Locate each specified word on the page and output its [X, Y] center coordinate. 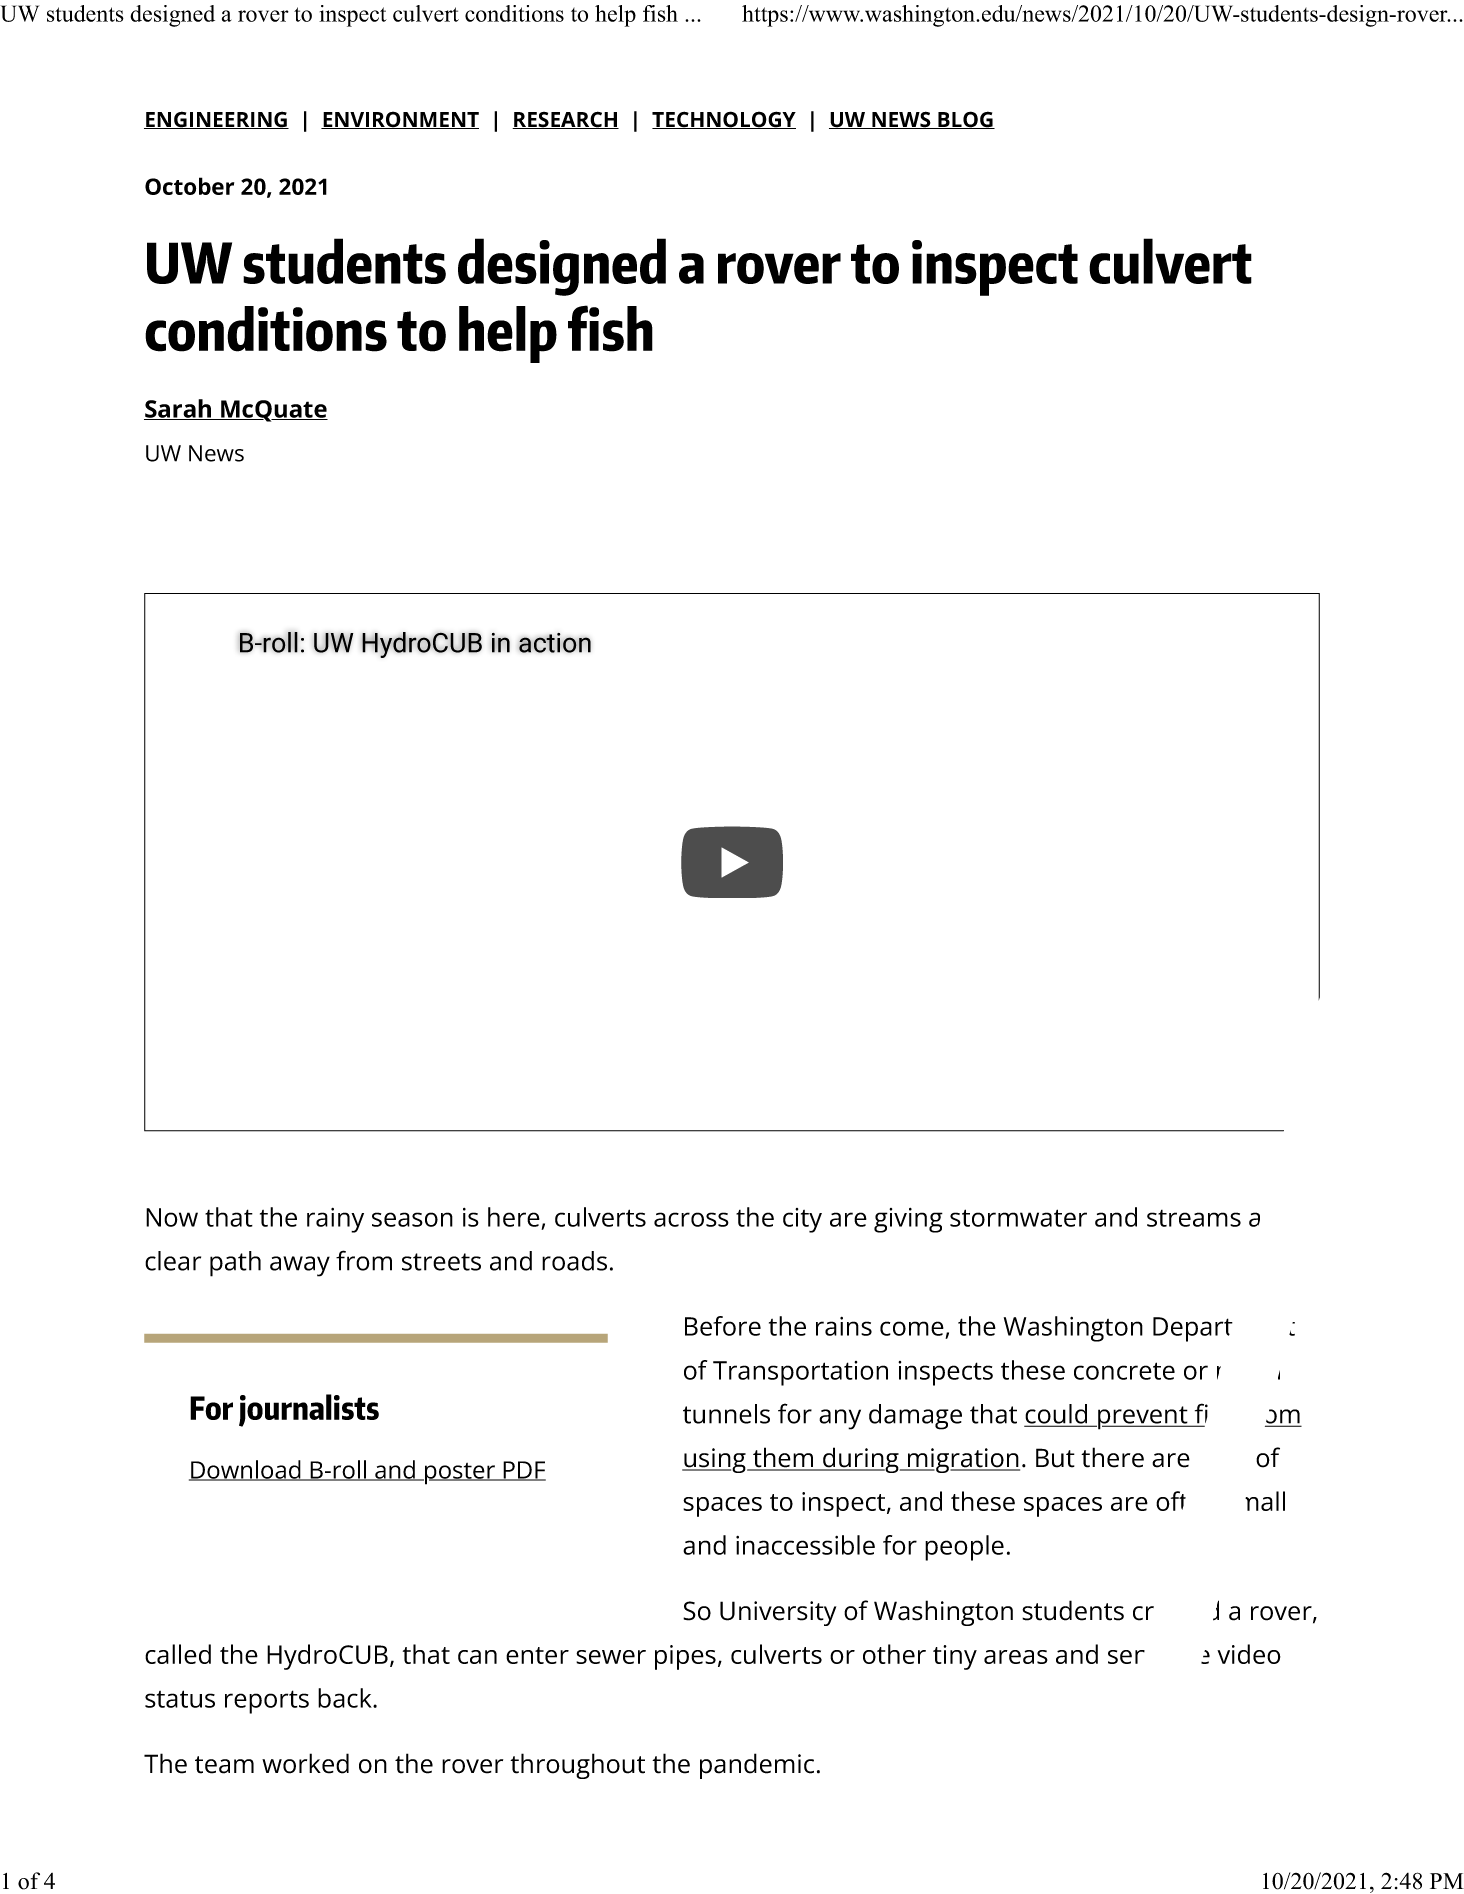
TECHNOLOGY [724, 120]
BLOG [965, 120]
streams [1194, 1218]
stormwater [1018, 1218]
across [691, 1219]
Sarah [179, 409]
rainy [335, 1220]
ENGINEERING [216, 120]
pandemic [757, 1766]
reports [267, 1702]
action [555, 643]
